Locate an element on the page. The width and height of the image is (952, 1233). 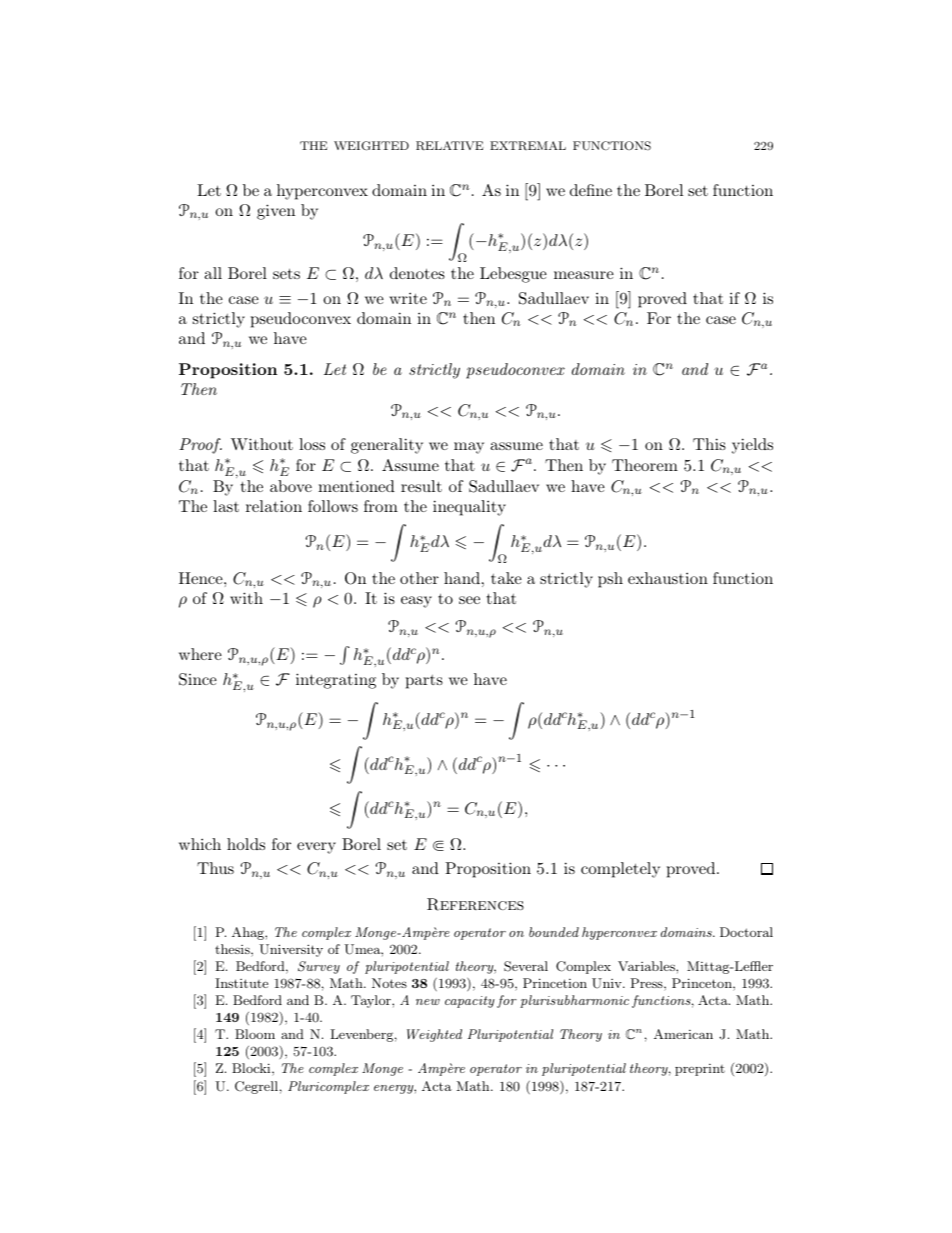
RELATIVE is located at coordinates (450, 146).
